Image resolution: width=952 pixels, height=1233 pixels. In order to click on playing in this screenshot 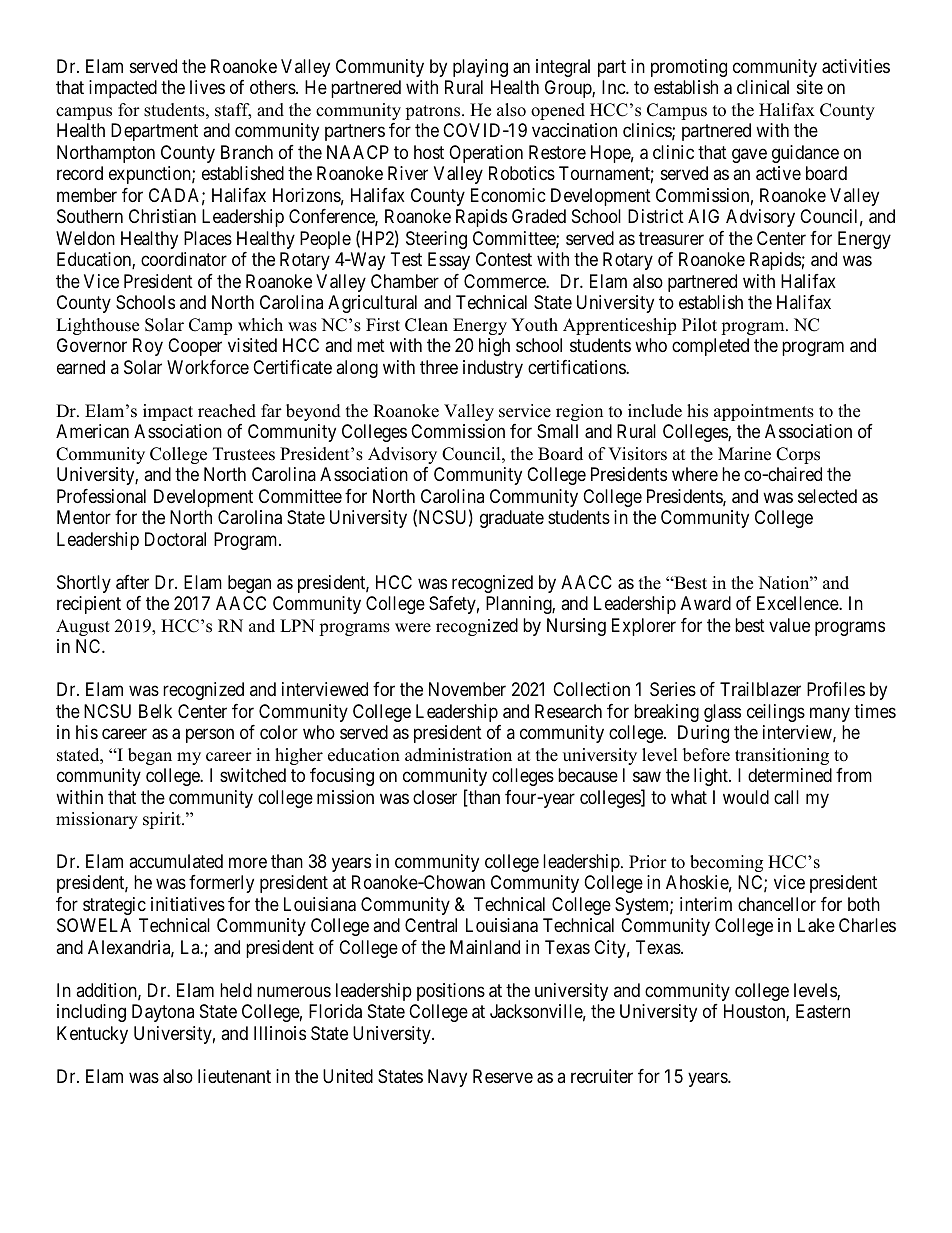, I will do `click(480, 68)`.
